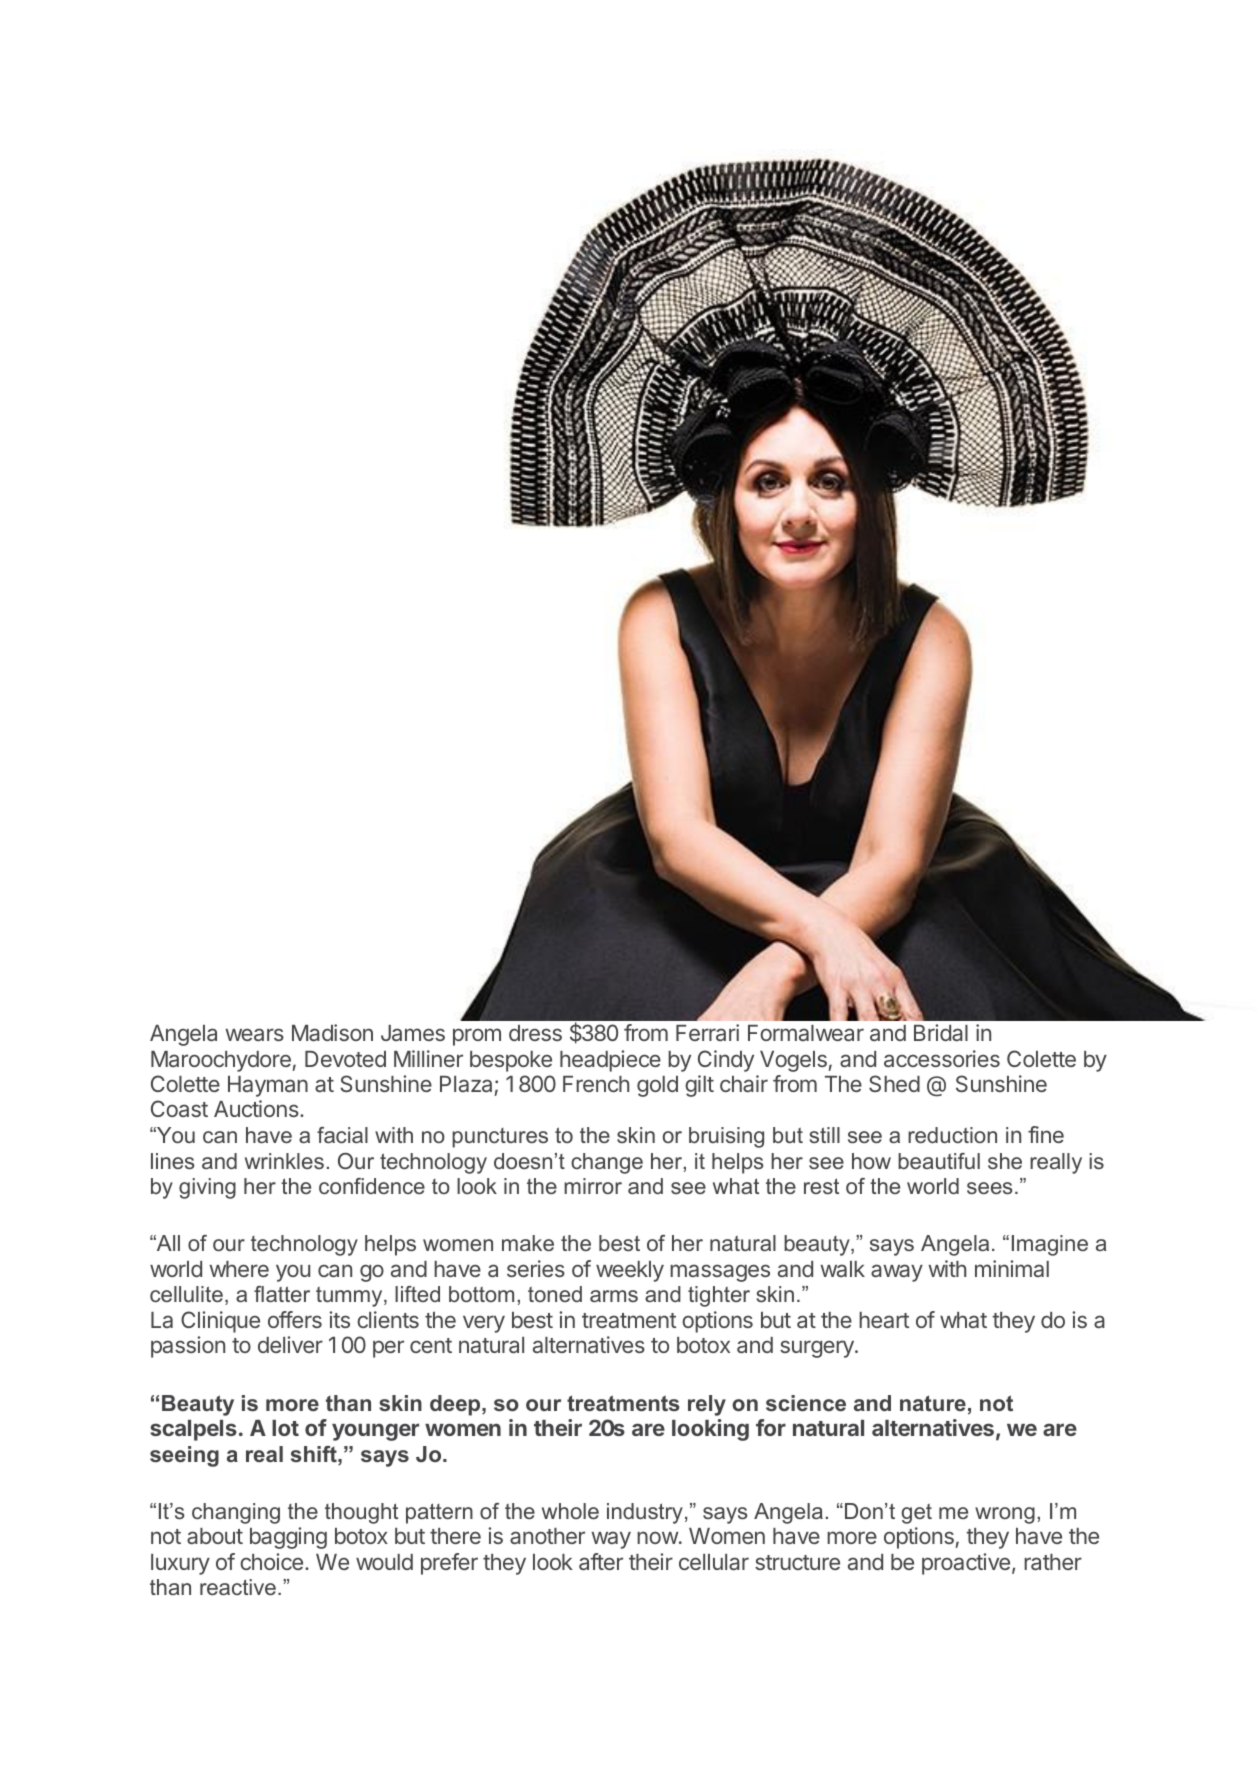 Image resolution: width=1257 pixels, height=1778 pixels. What do you see at coordinates (610, 1061) in the image?
I see `headpiece` at bounding box center [610, 1061].
